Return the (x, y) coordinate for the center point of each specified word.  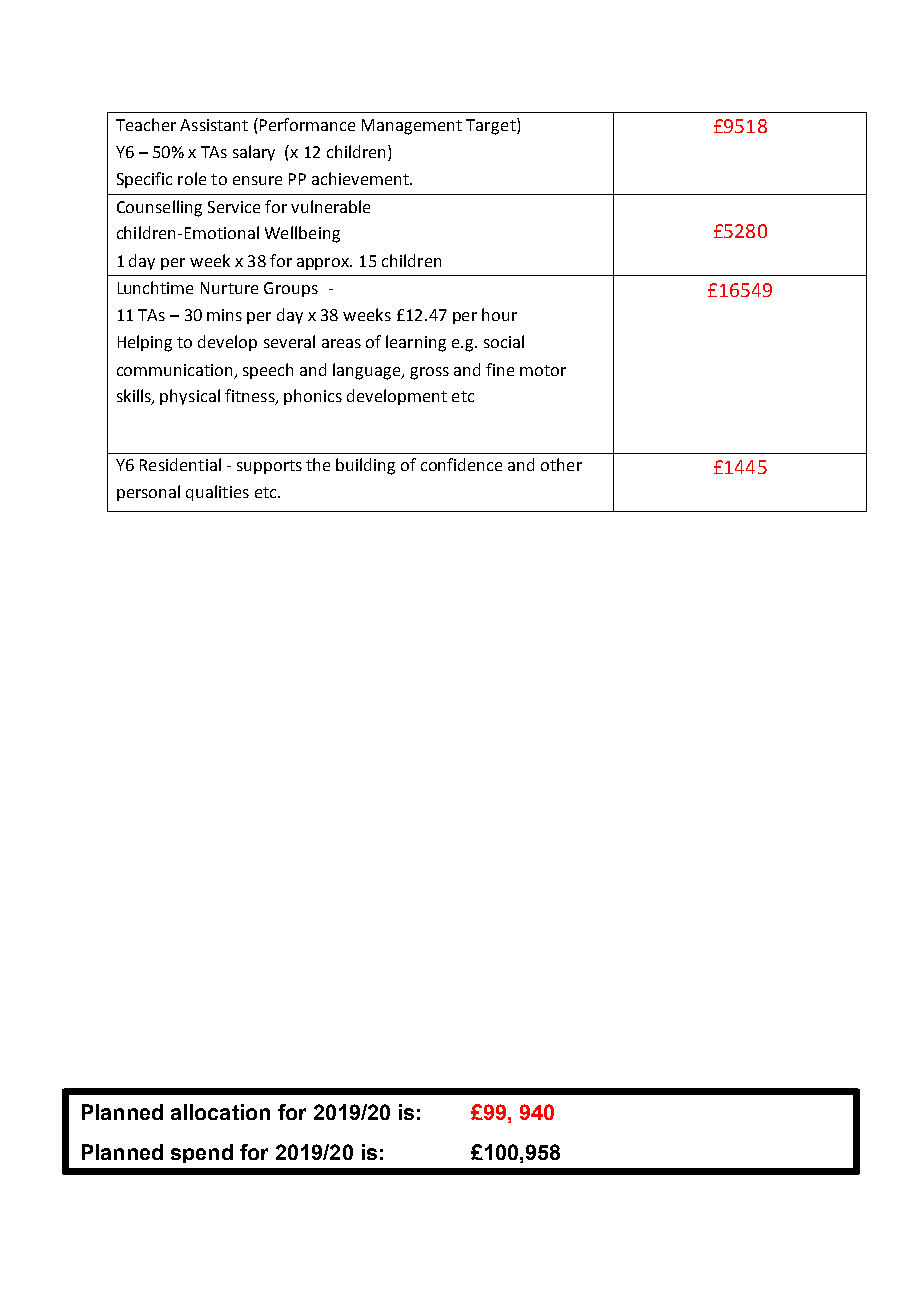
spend (202, 1153)
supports (269, 467)
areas (341, 343)
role (192, 178)
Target (492, 126)
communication (174, 370)
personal (148, 493)
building (365, 466)
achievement (361, 178)
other (561, 464)
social (504, 341)
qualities (217, 493)
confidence (461, 464)
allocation (220, 1112)
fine (500, 369)
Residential (180, 464)
